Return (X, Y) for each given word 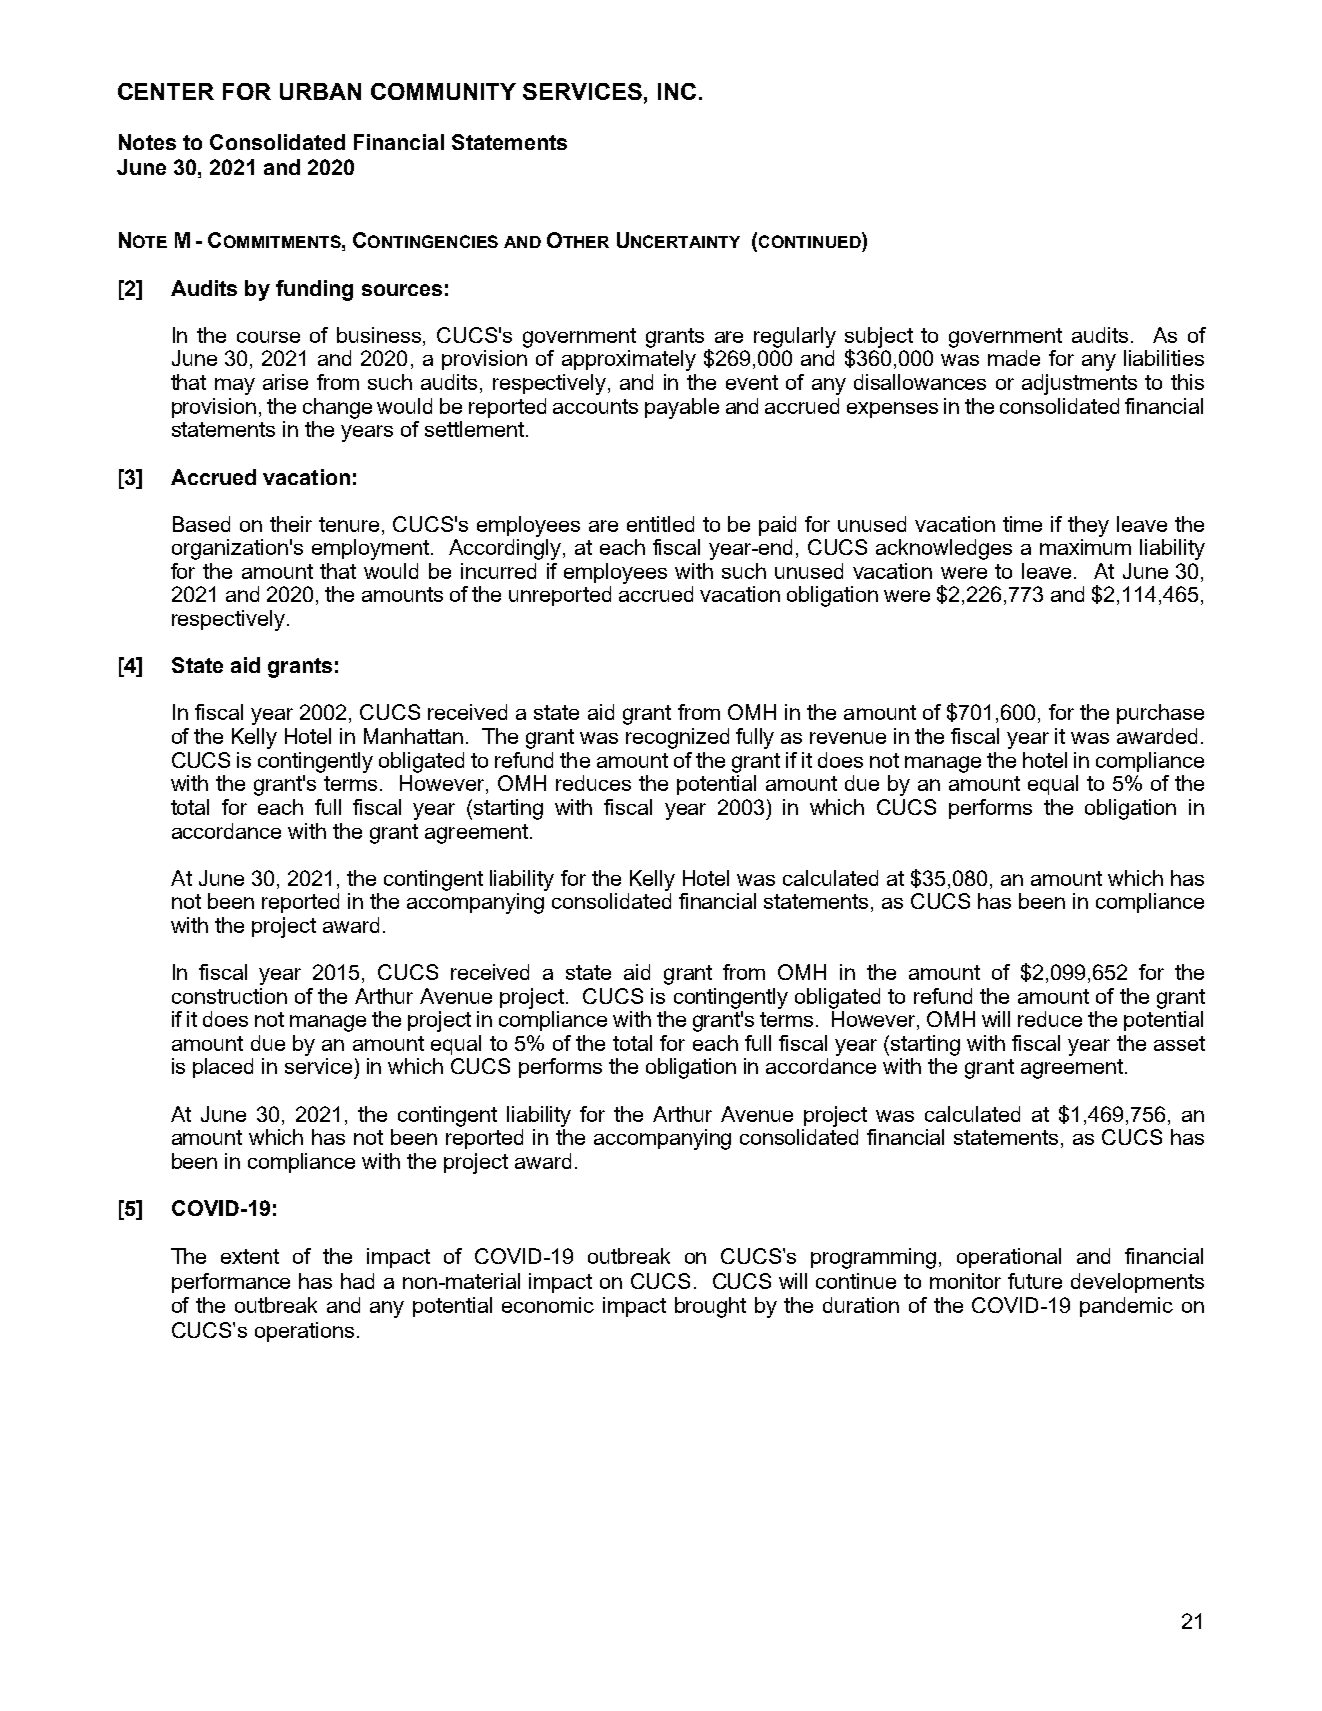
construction (229, 996)
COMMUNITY (443, 91)
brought (710, 1307)
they (1088, 526)
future (1035, 1281)
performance (231, 1283)
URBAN (320, 91)
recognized (677, 738)
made (1014, 358)
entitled (660, 524)
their (291, 524)
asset (1179, 1043)
